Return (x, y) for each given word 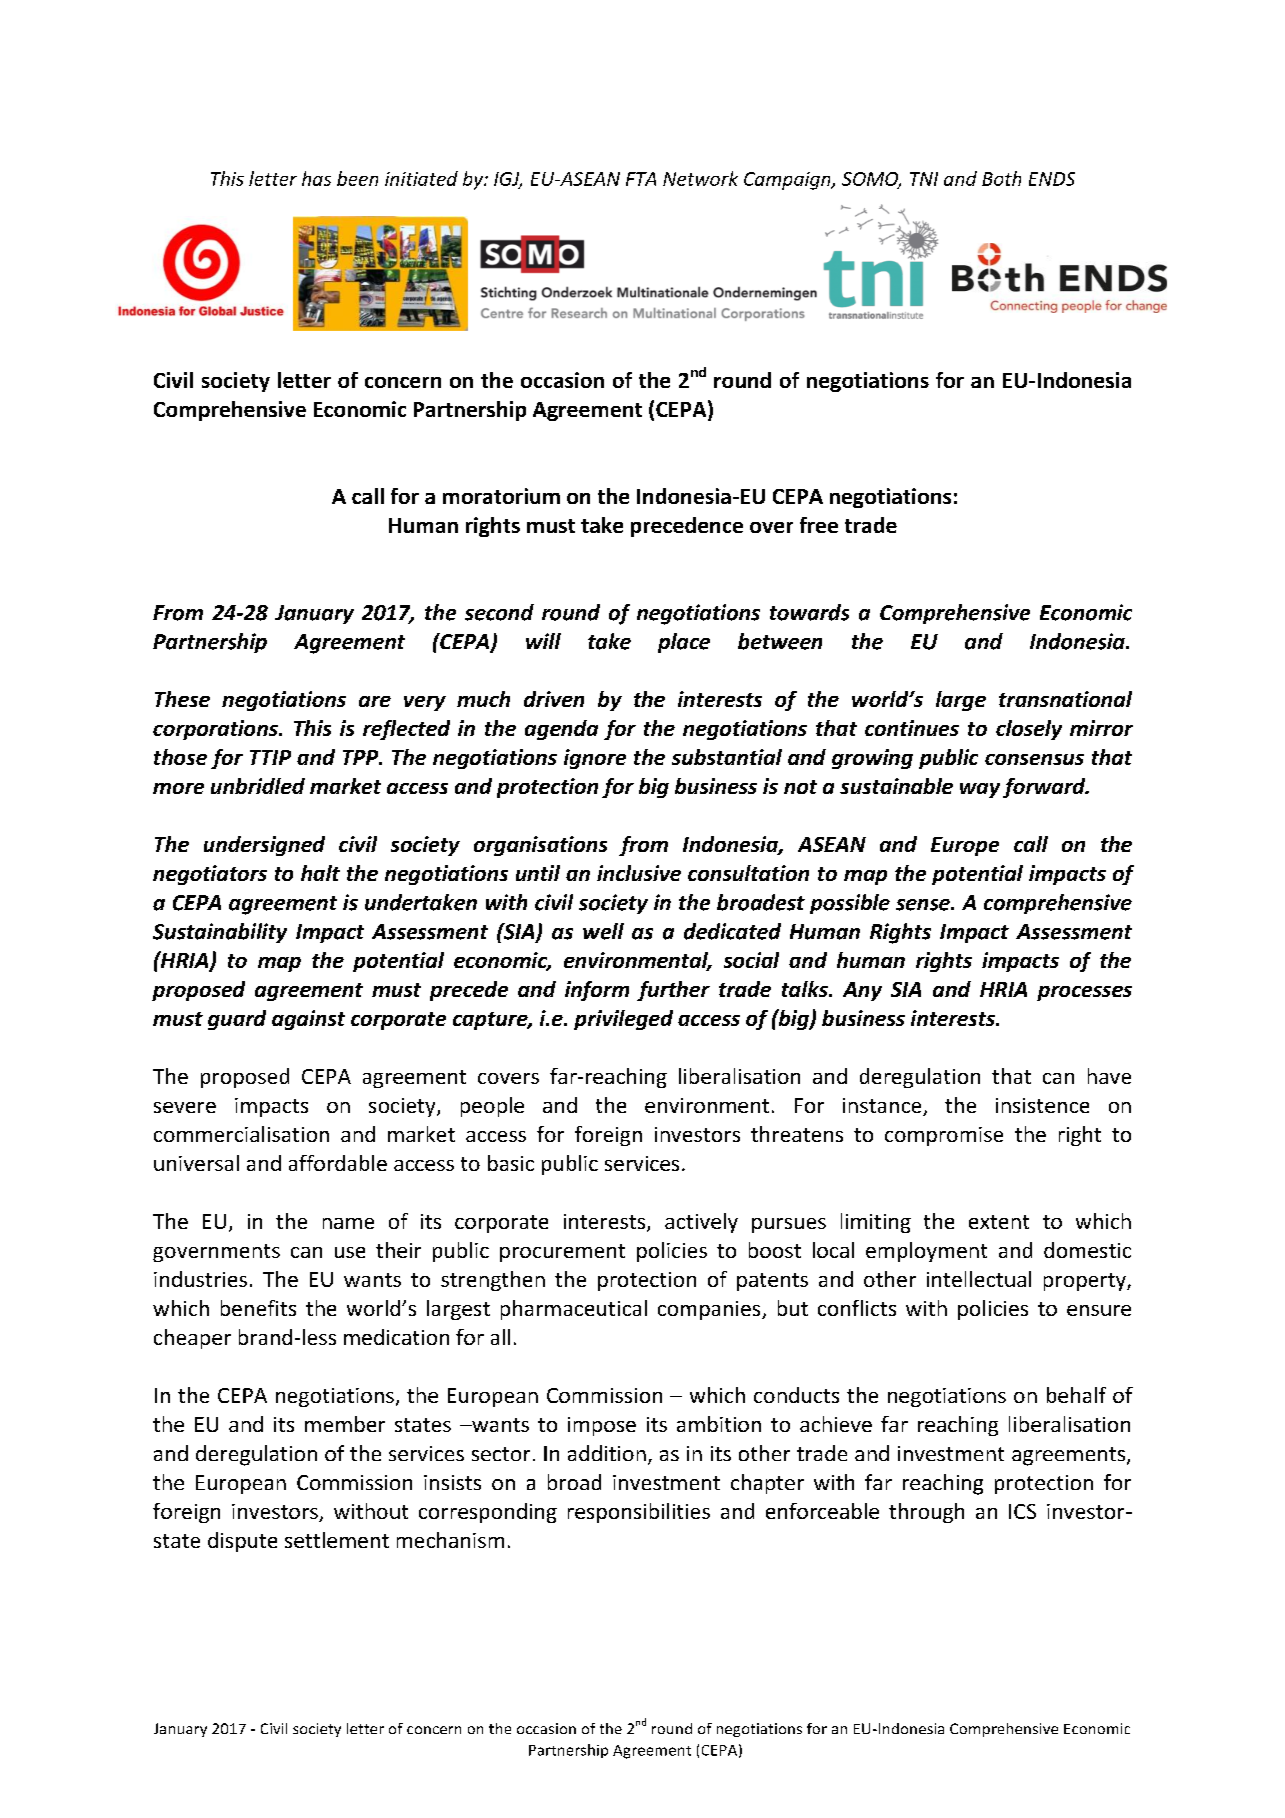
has (316, 178)
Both (1001, 178)
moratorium (501, 496)
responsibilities (639, 1513)
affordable (338, 1163)
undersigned (264, 846)
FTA (641, 179)
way (980, 790)
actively (701, 1223)
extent (999, 1222)
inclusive (639, 873)
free (819, 525)
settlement (337, 1540)
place (684, 643)
